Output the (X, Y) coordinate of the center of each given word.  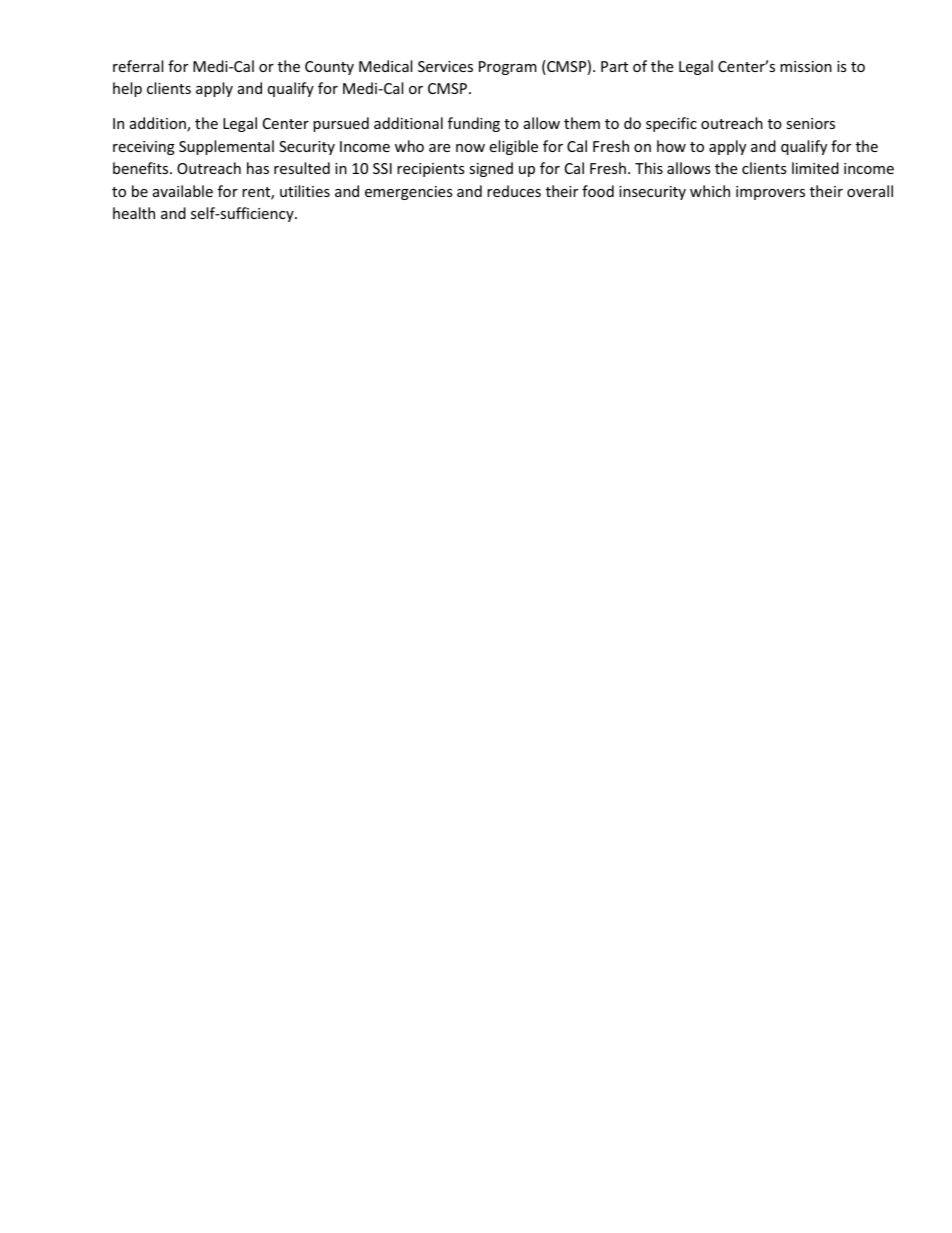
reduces (514, 191)
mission (806, 66)
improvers (770, 193)
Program (508, 68)
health (134, 213)
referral (138, 66)
